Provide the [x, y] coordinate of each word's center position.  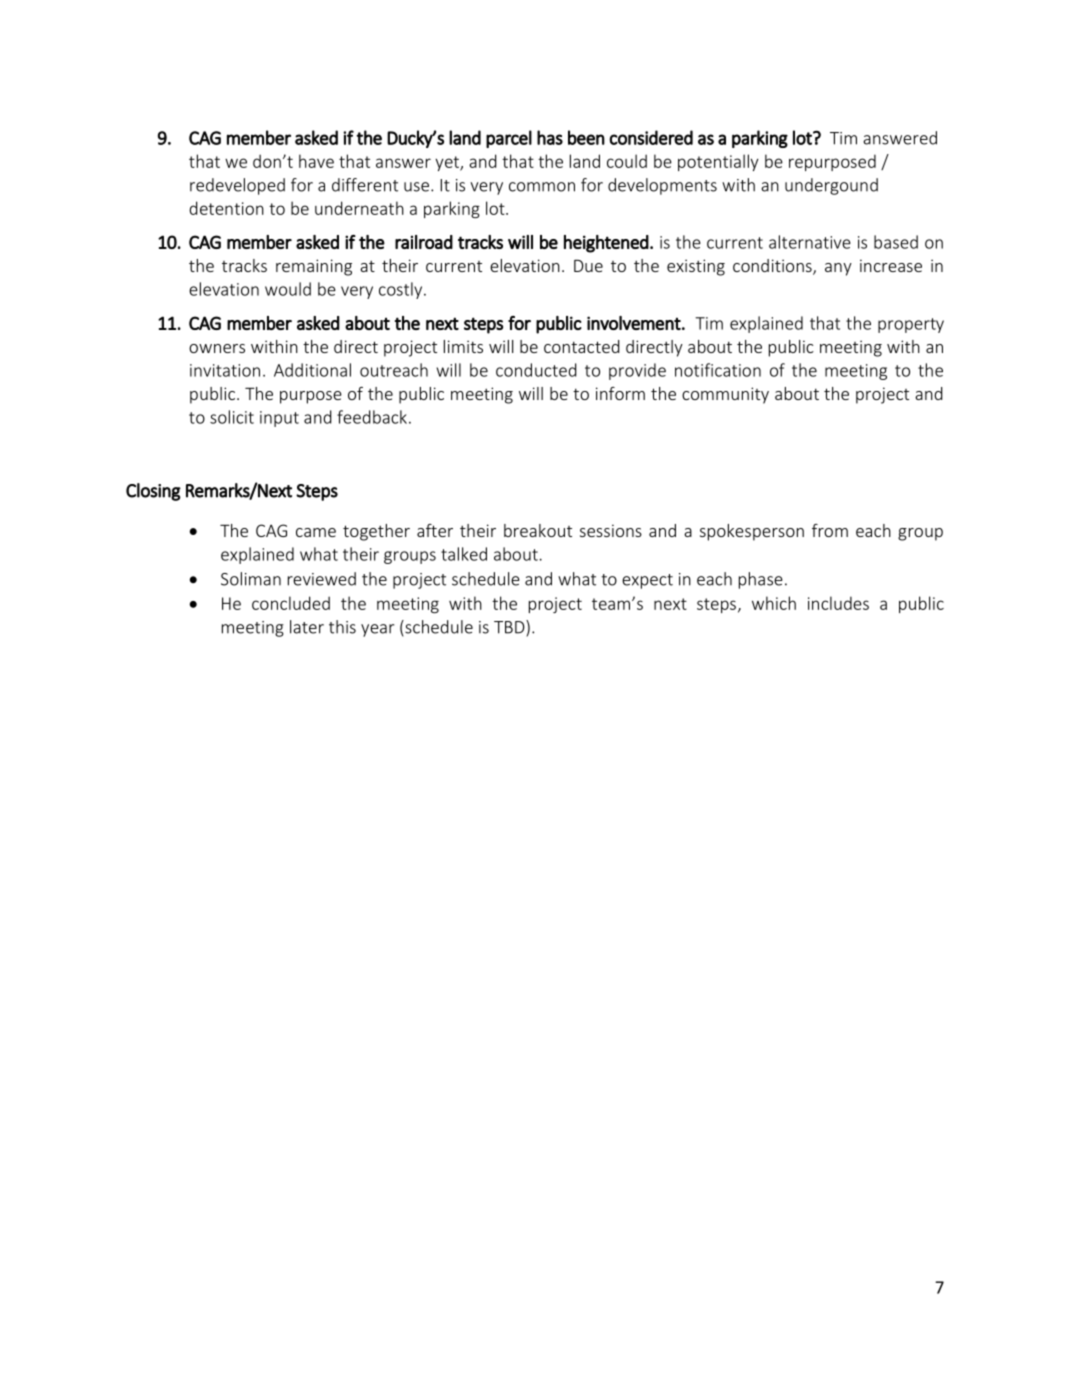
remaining [314, 267]
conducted [536, 370]
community [725, 395]
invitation [225, 370]
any [838, 269]
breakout [538, 530]
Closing [153, 492]
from [830, 530]
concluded [291, 603]
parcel [509, 139]
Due [588, 265]
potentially [718, 162]
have [316, 161]
